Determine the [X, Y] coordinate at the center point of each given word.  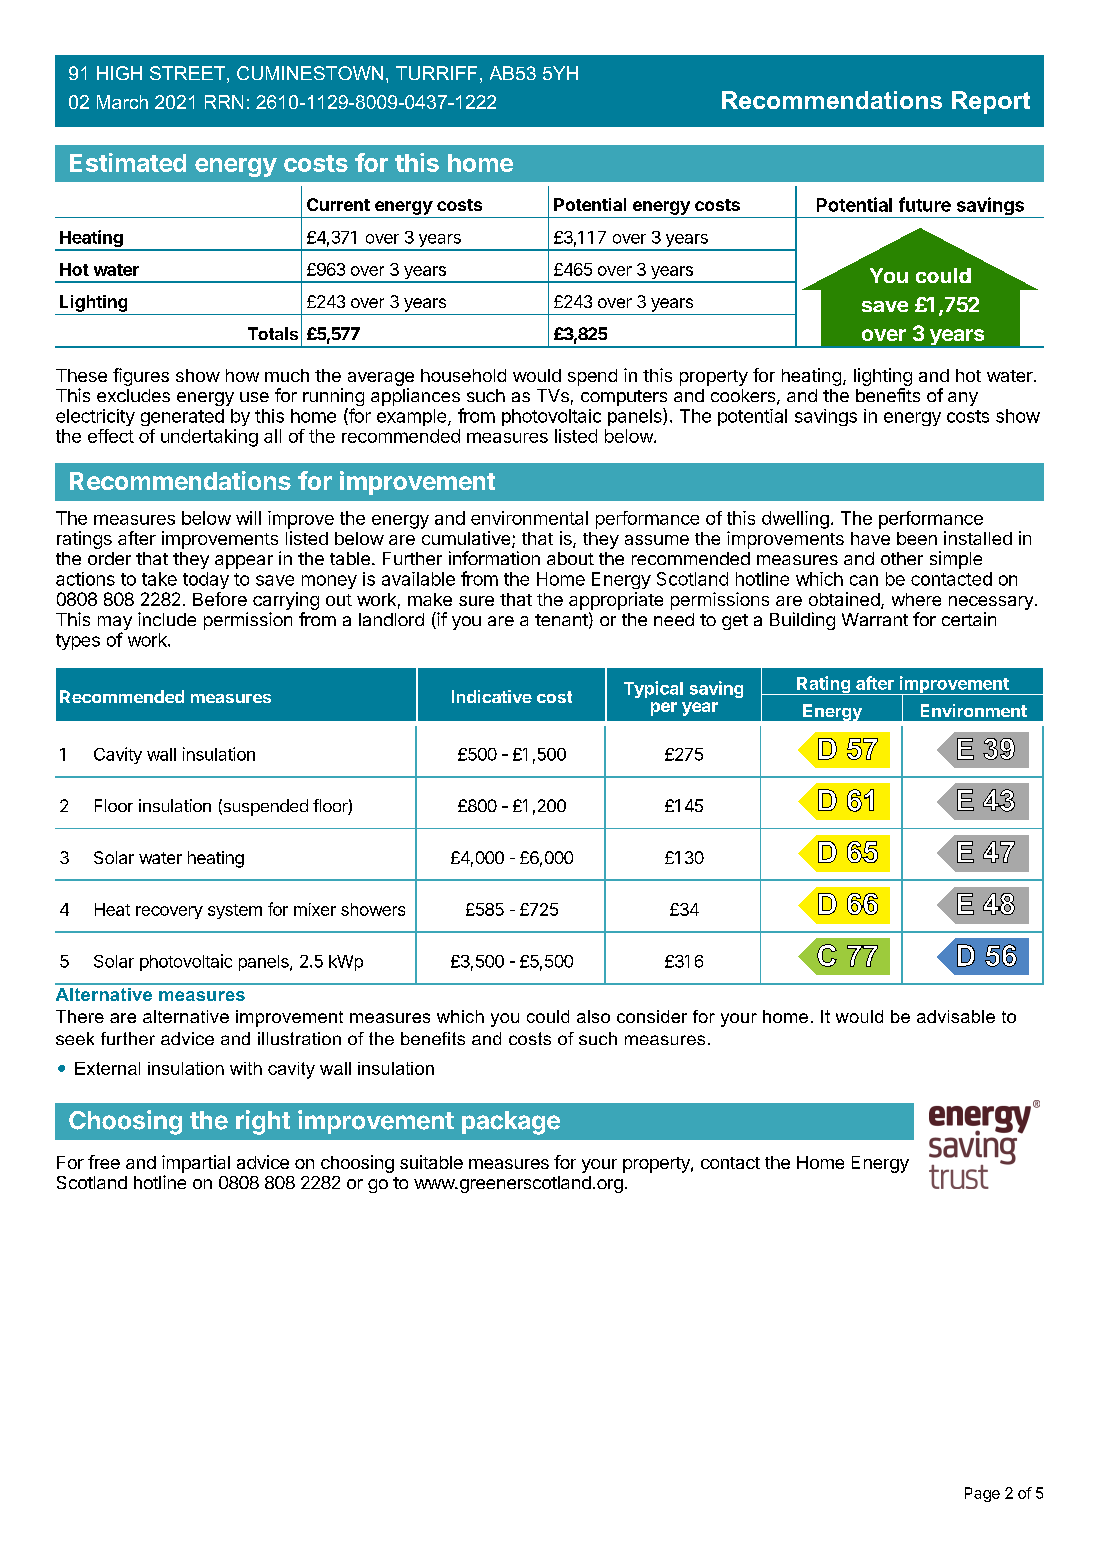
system [235, 911]
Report [991, 102]
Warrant [875, 619]
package [511, 1123]
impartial [196, 1164]
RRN [224, 102]
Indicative [492, 696]
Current [338, 204]
